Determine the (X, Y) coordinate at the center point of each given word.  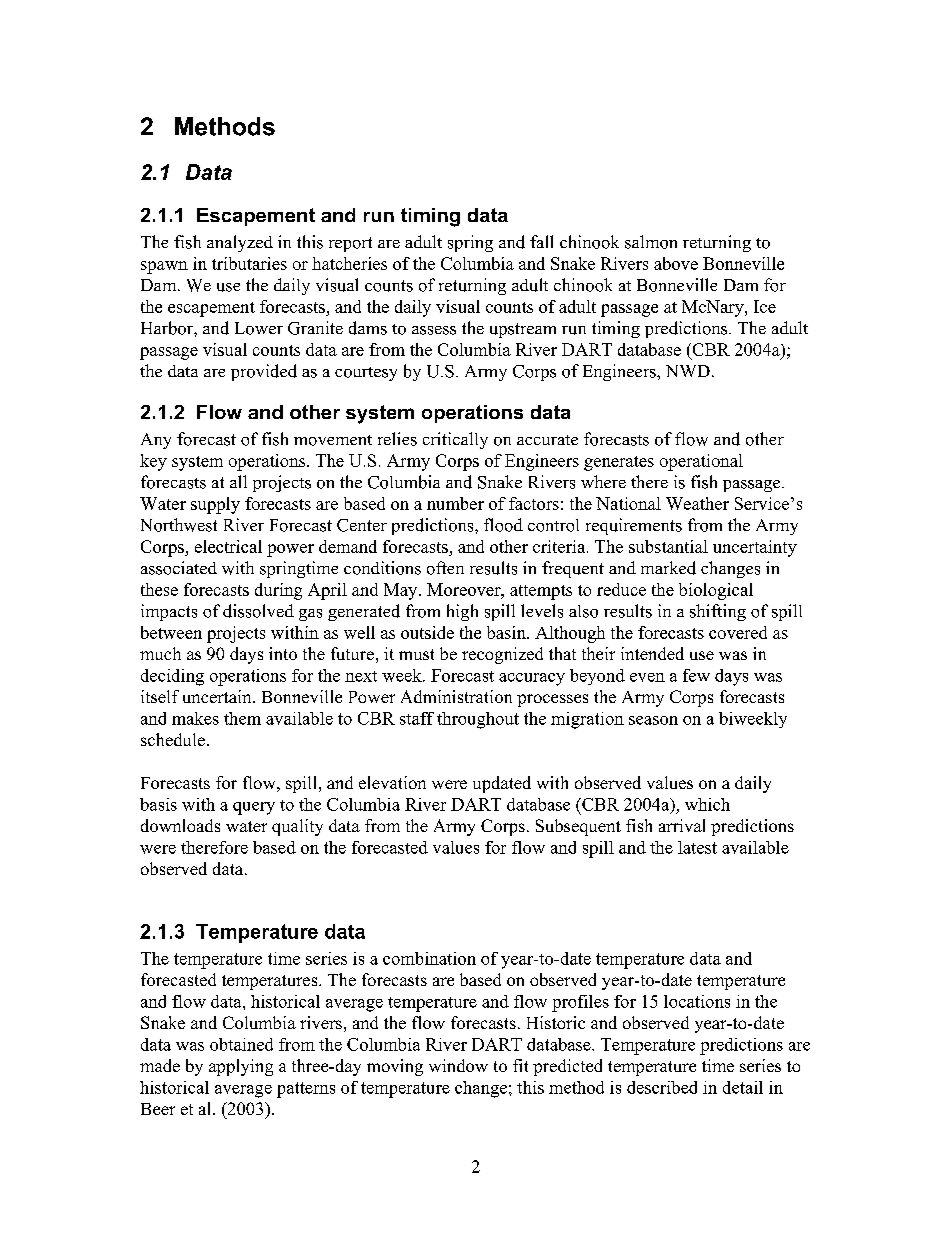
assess (434, 330)
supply (215, 505)
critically (455, 440)
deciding (172, 677)
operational (701, 462)
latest (697, 847)
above (676, 263)
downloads (180, 825)
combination (429, 958)
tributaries (249, 263)
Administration (456, 696)
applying (241, 1067)
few (696, 675)
